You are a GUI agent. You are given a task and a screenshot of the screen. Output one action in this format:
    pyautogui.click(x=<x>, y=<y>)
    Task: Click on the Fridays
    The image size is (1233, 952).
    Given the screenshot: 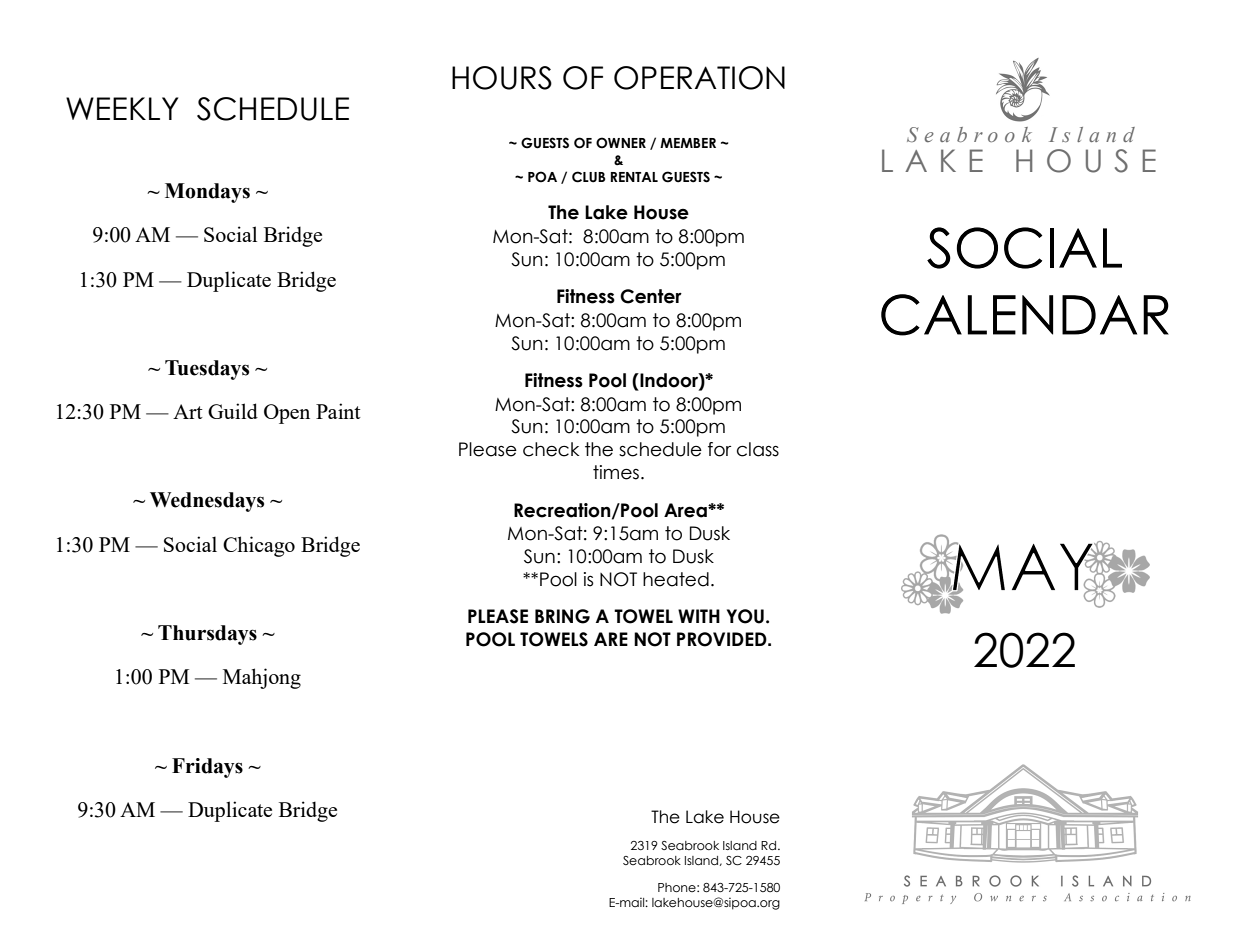 What is the action you would take?
    pyautogui.click(x=207, y=768)
